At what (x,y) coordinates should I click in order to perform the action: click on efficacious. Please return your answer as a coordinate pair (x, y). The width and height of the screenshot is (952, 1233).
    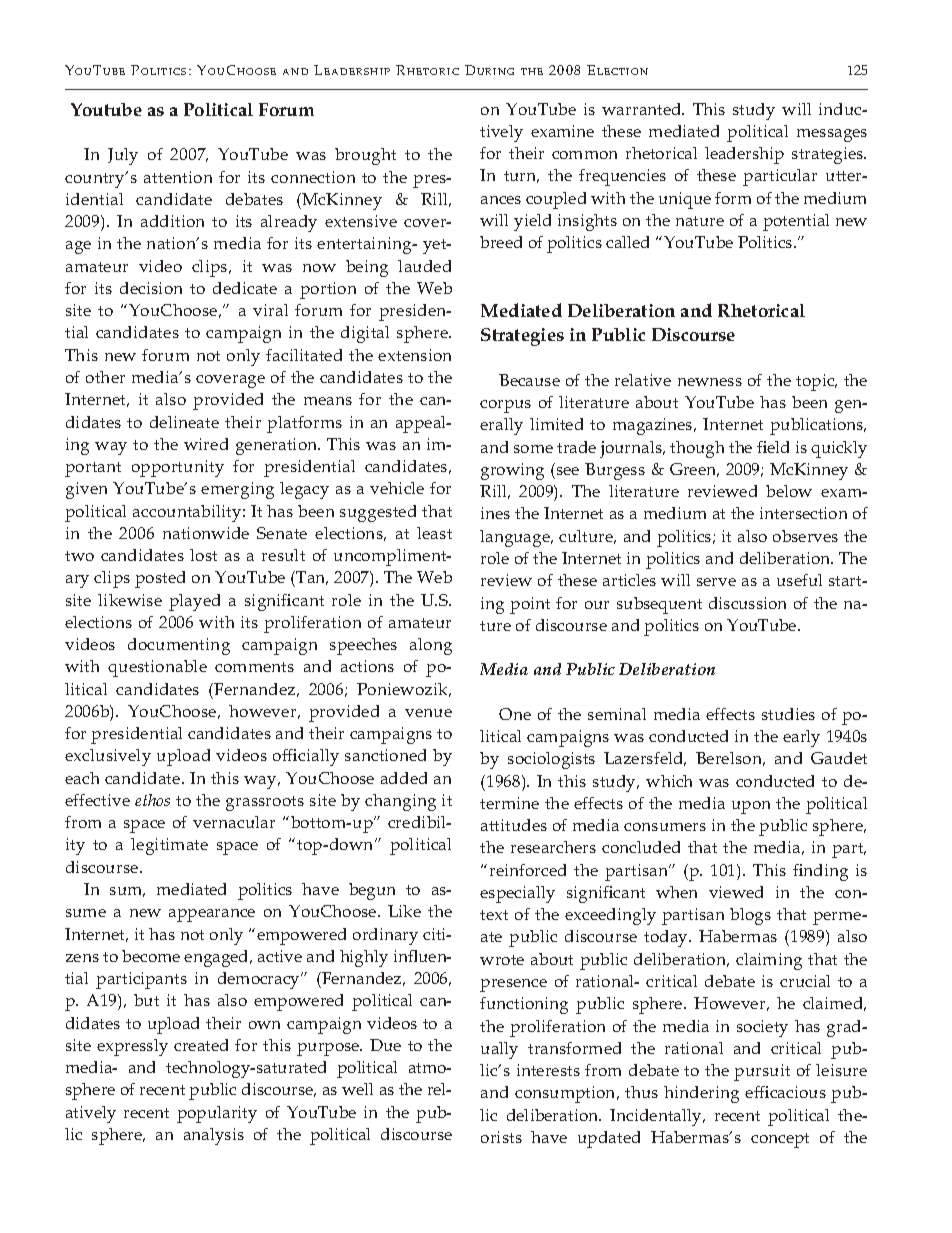
    Looking at the image, I should click on (785, 1092).
